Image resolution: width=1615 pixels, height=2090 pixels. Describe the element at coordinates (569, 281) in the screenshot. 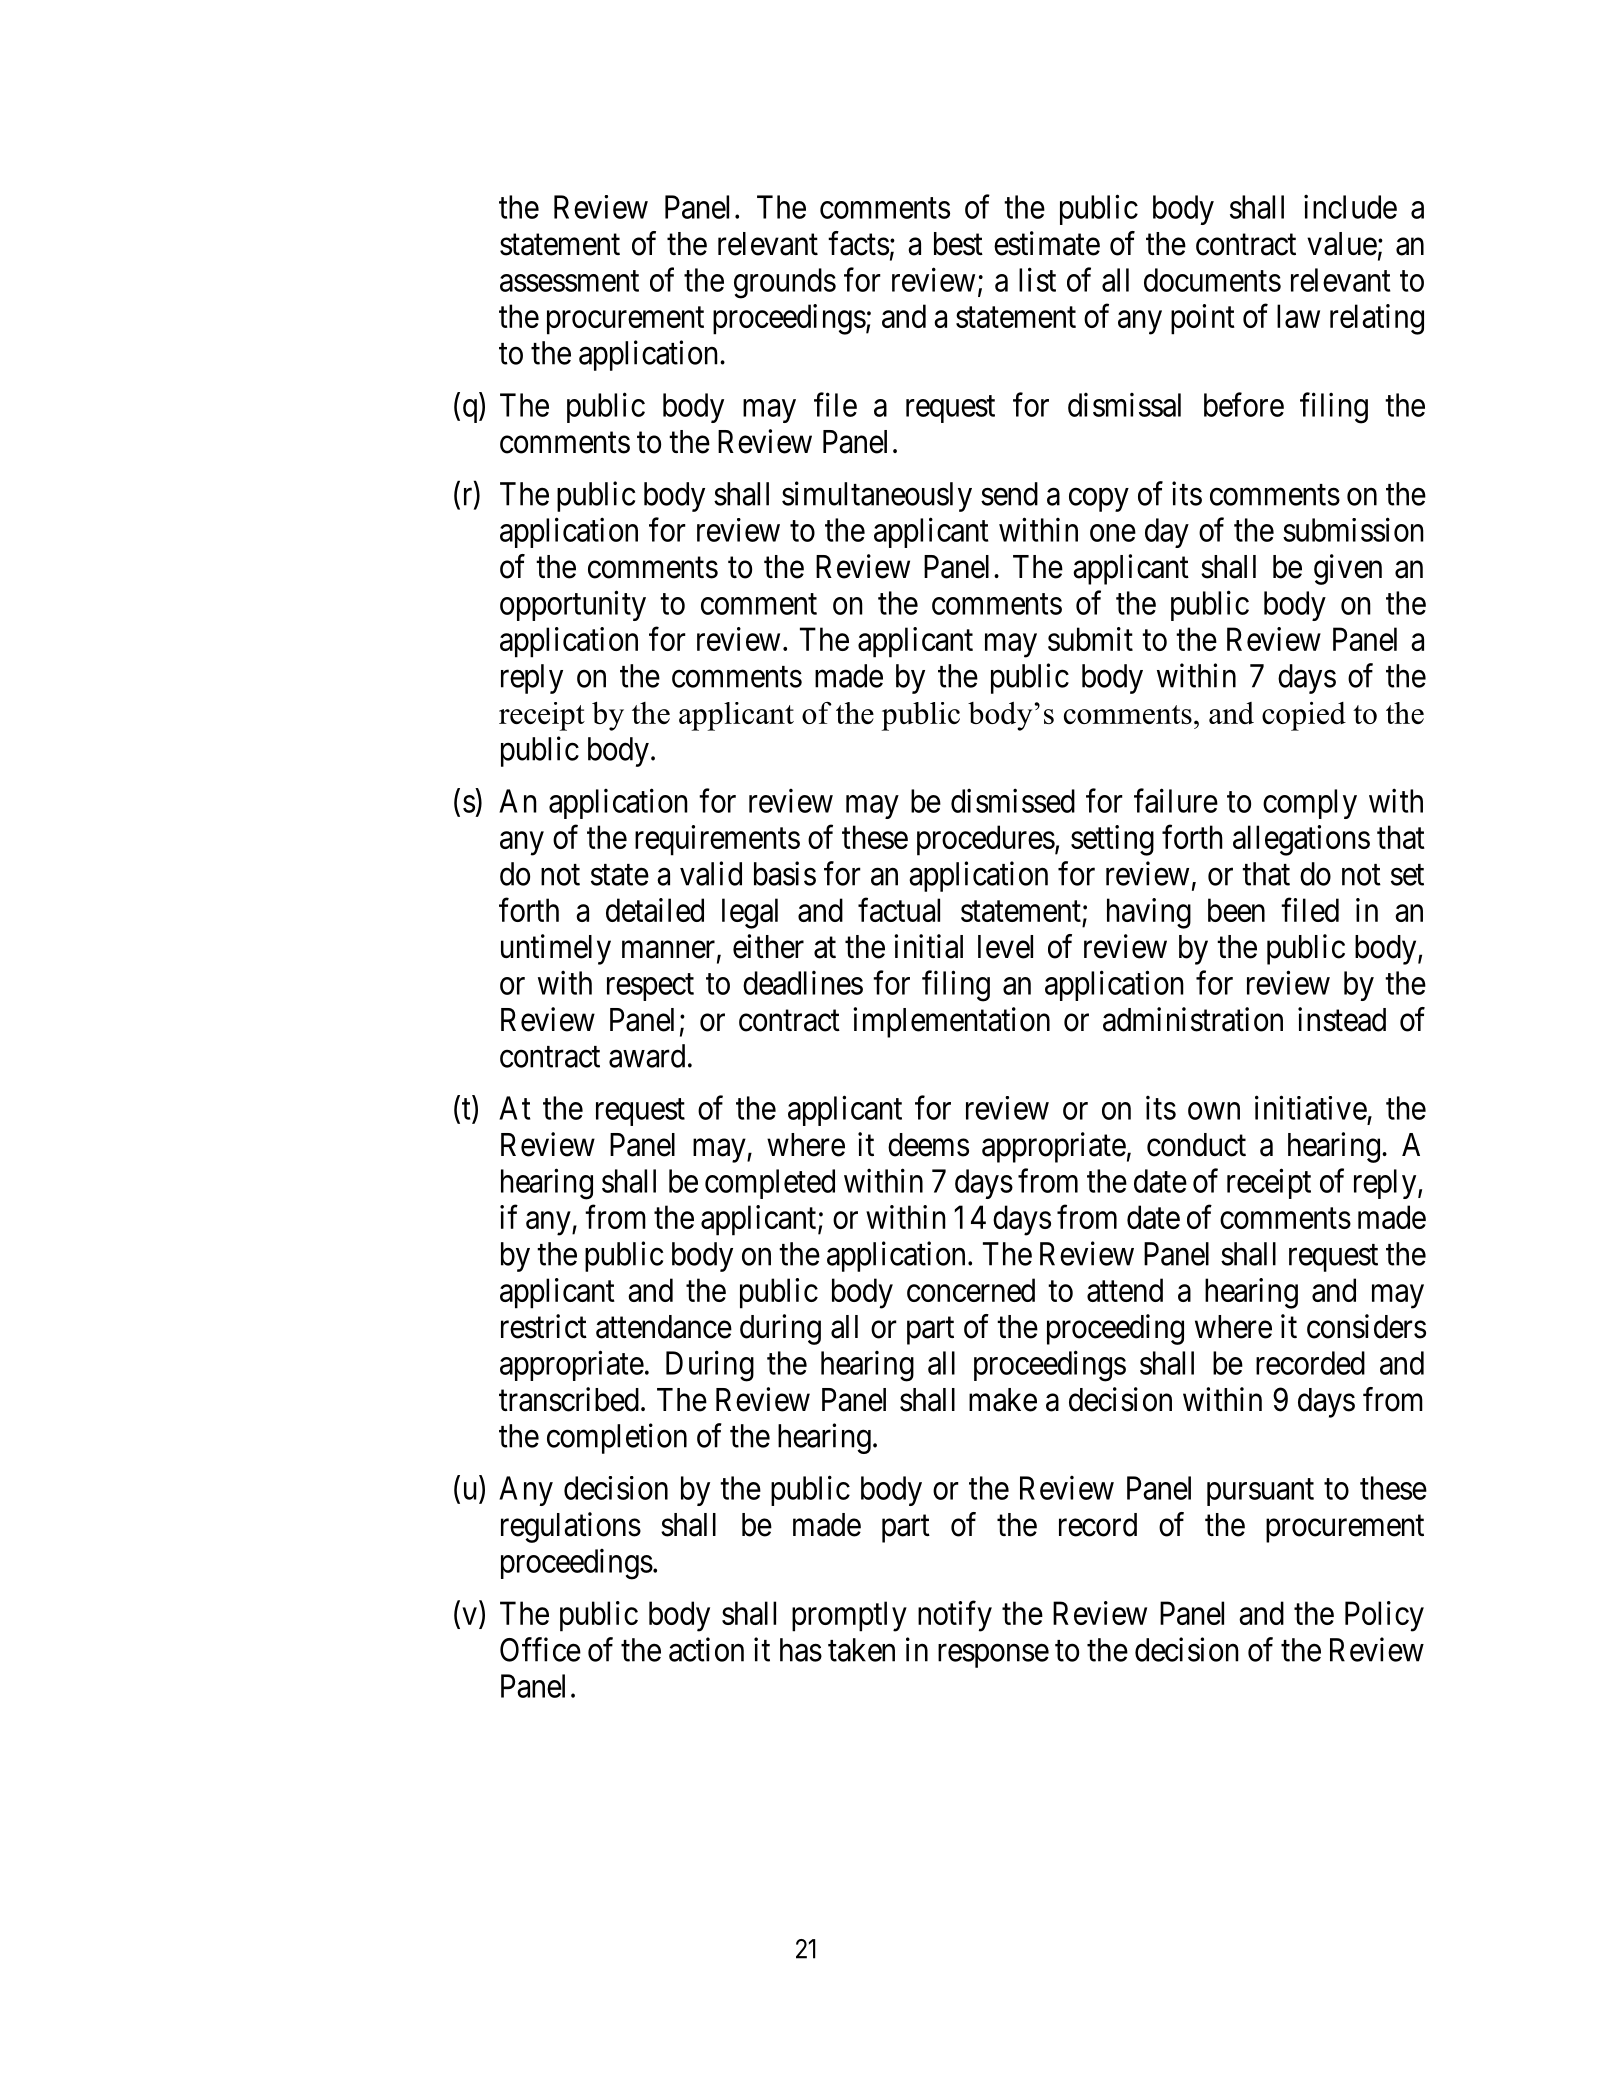

I see `assessment` at that location.
